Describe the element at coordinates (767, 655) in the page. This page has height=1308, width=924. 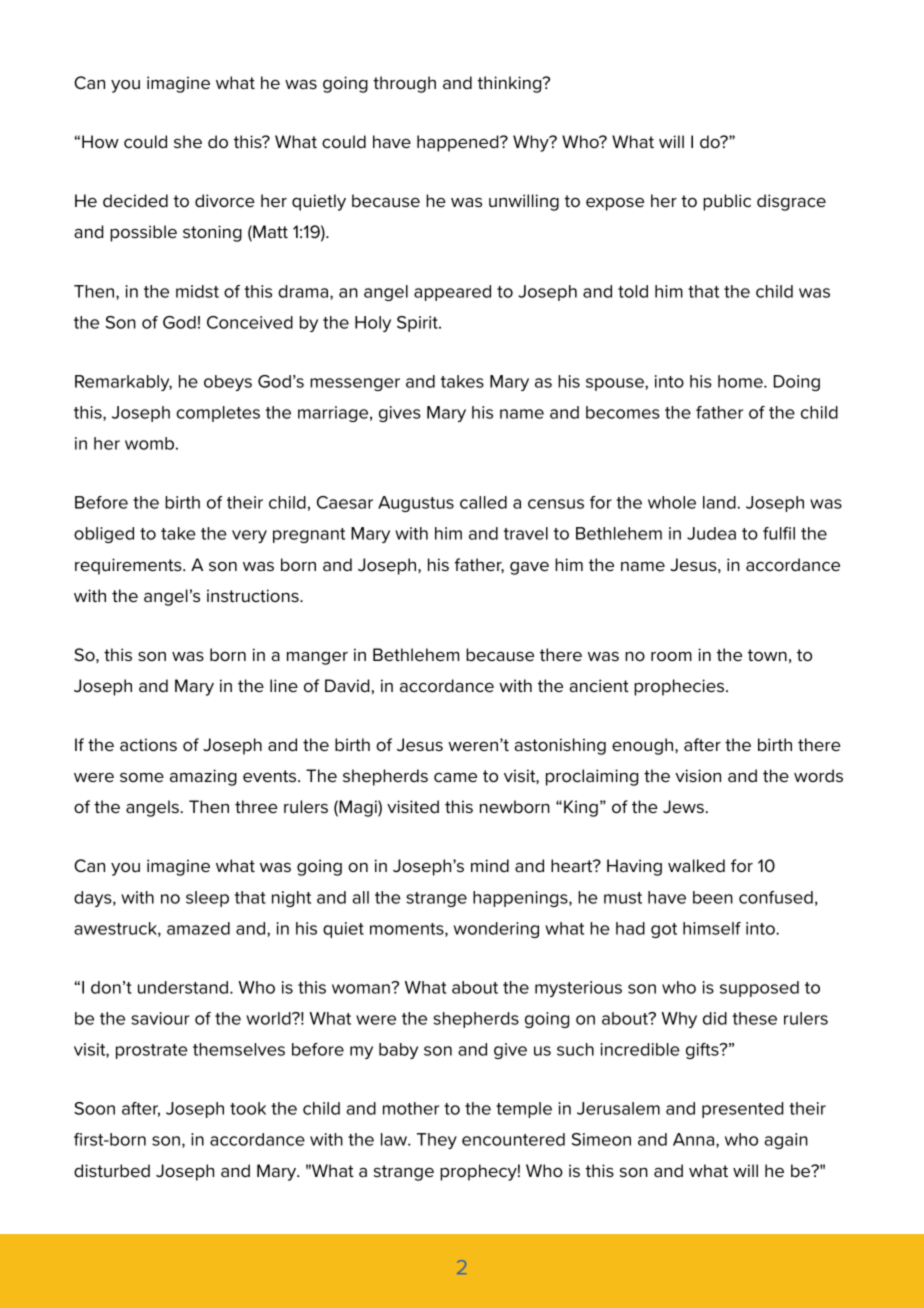
I see `town` at that location.
